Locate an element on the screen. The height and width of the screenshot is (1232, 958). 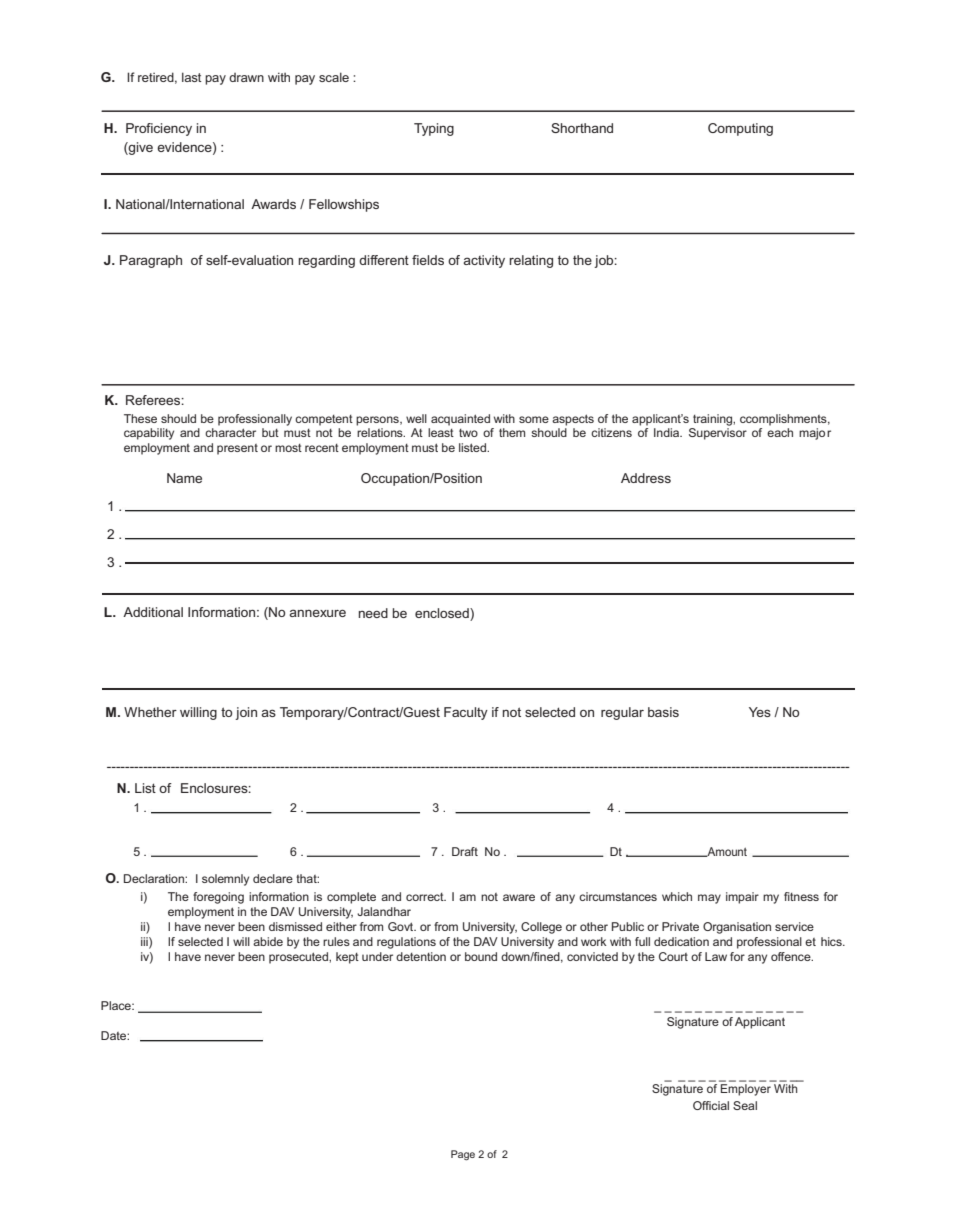
Typing is located at coordinates (434, 129).
